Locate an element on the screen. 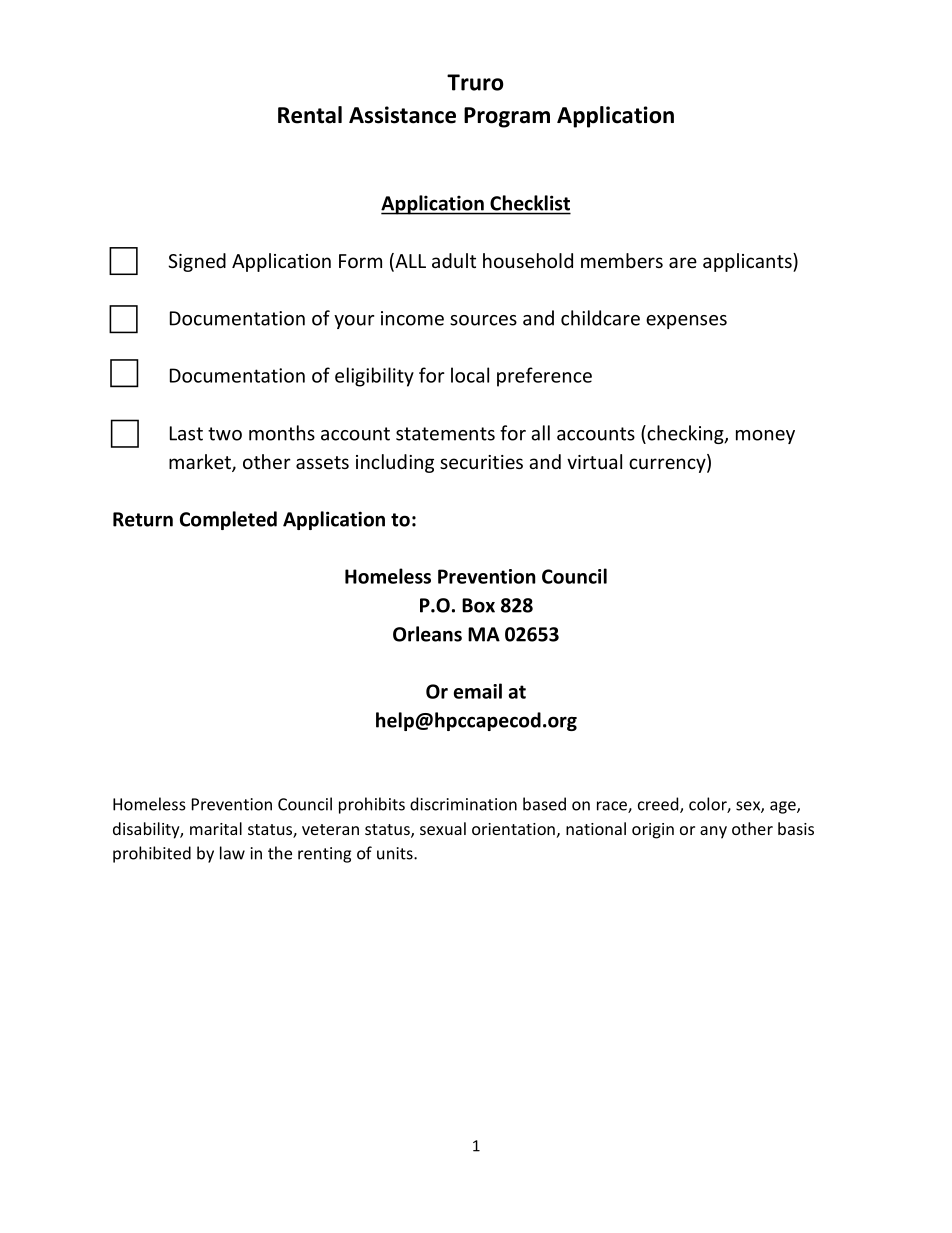 The height and width of the screenshot is (1233, 952). applicants is located at coordinates (748, 262).
